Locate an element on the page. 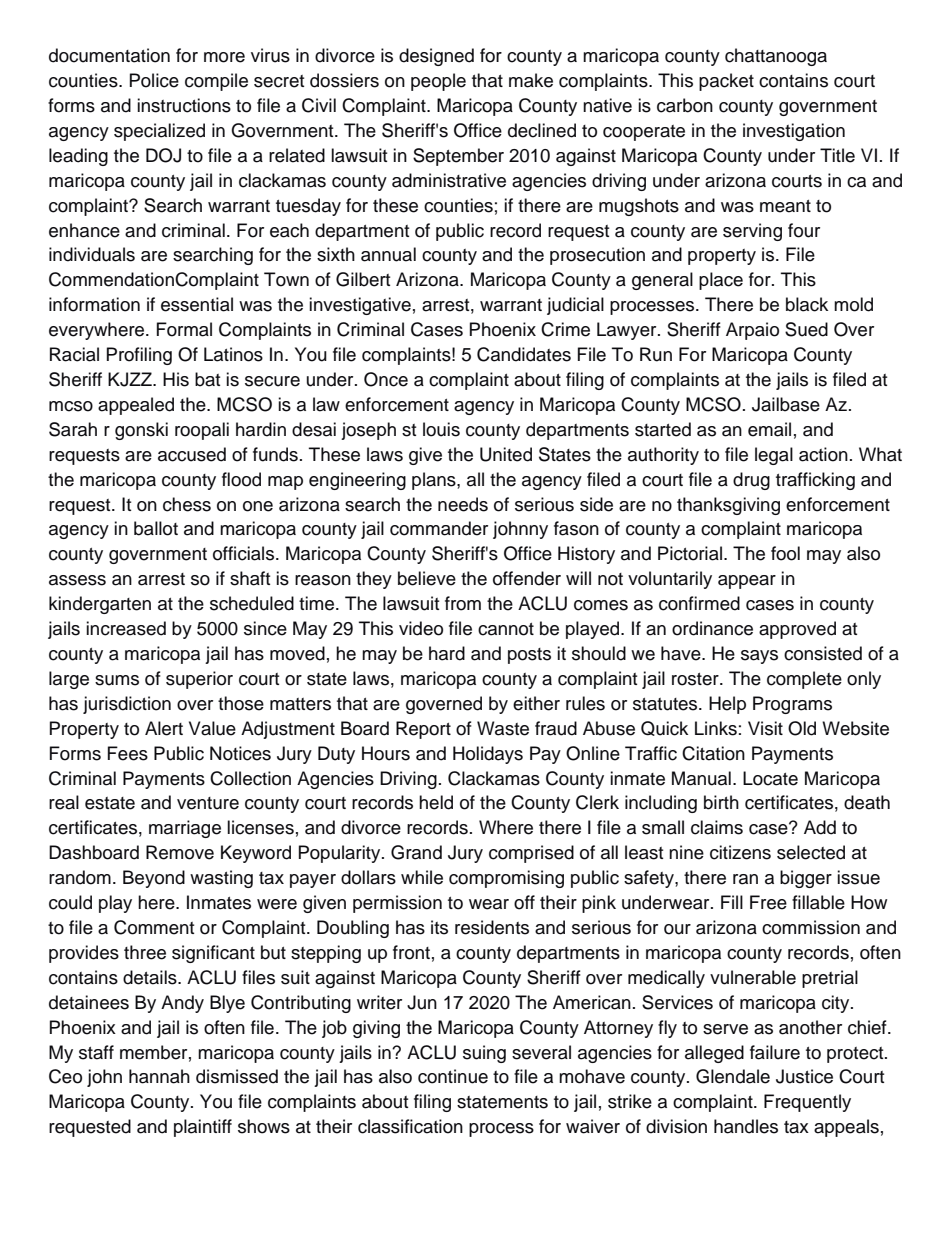 This image has width=952, height=1233. kindergarten is located at coordinates (100, 605).
